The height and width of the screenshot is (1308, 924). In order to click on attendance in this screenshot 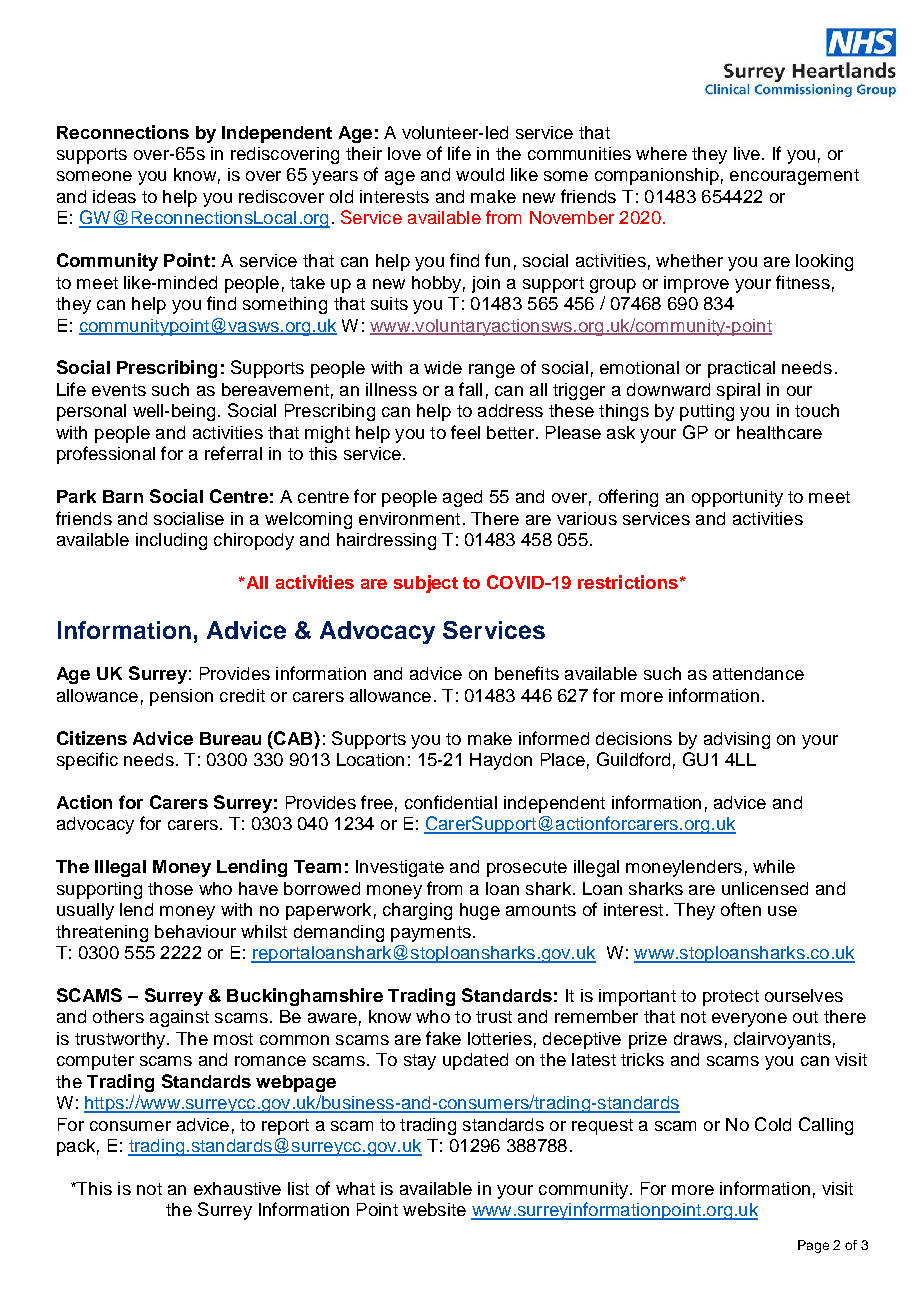, I will do `click(758, 673)`.
